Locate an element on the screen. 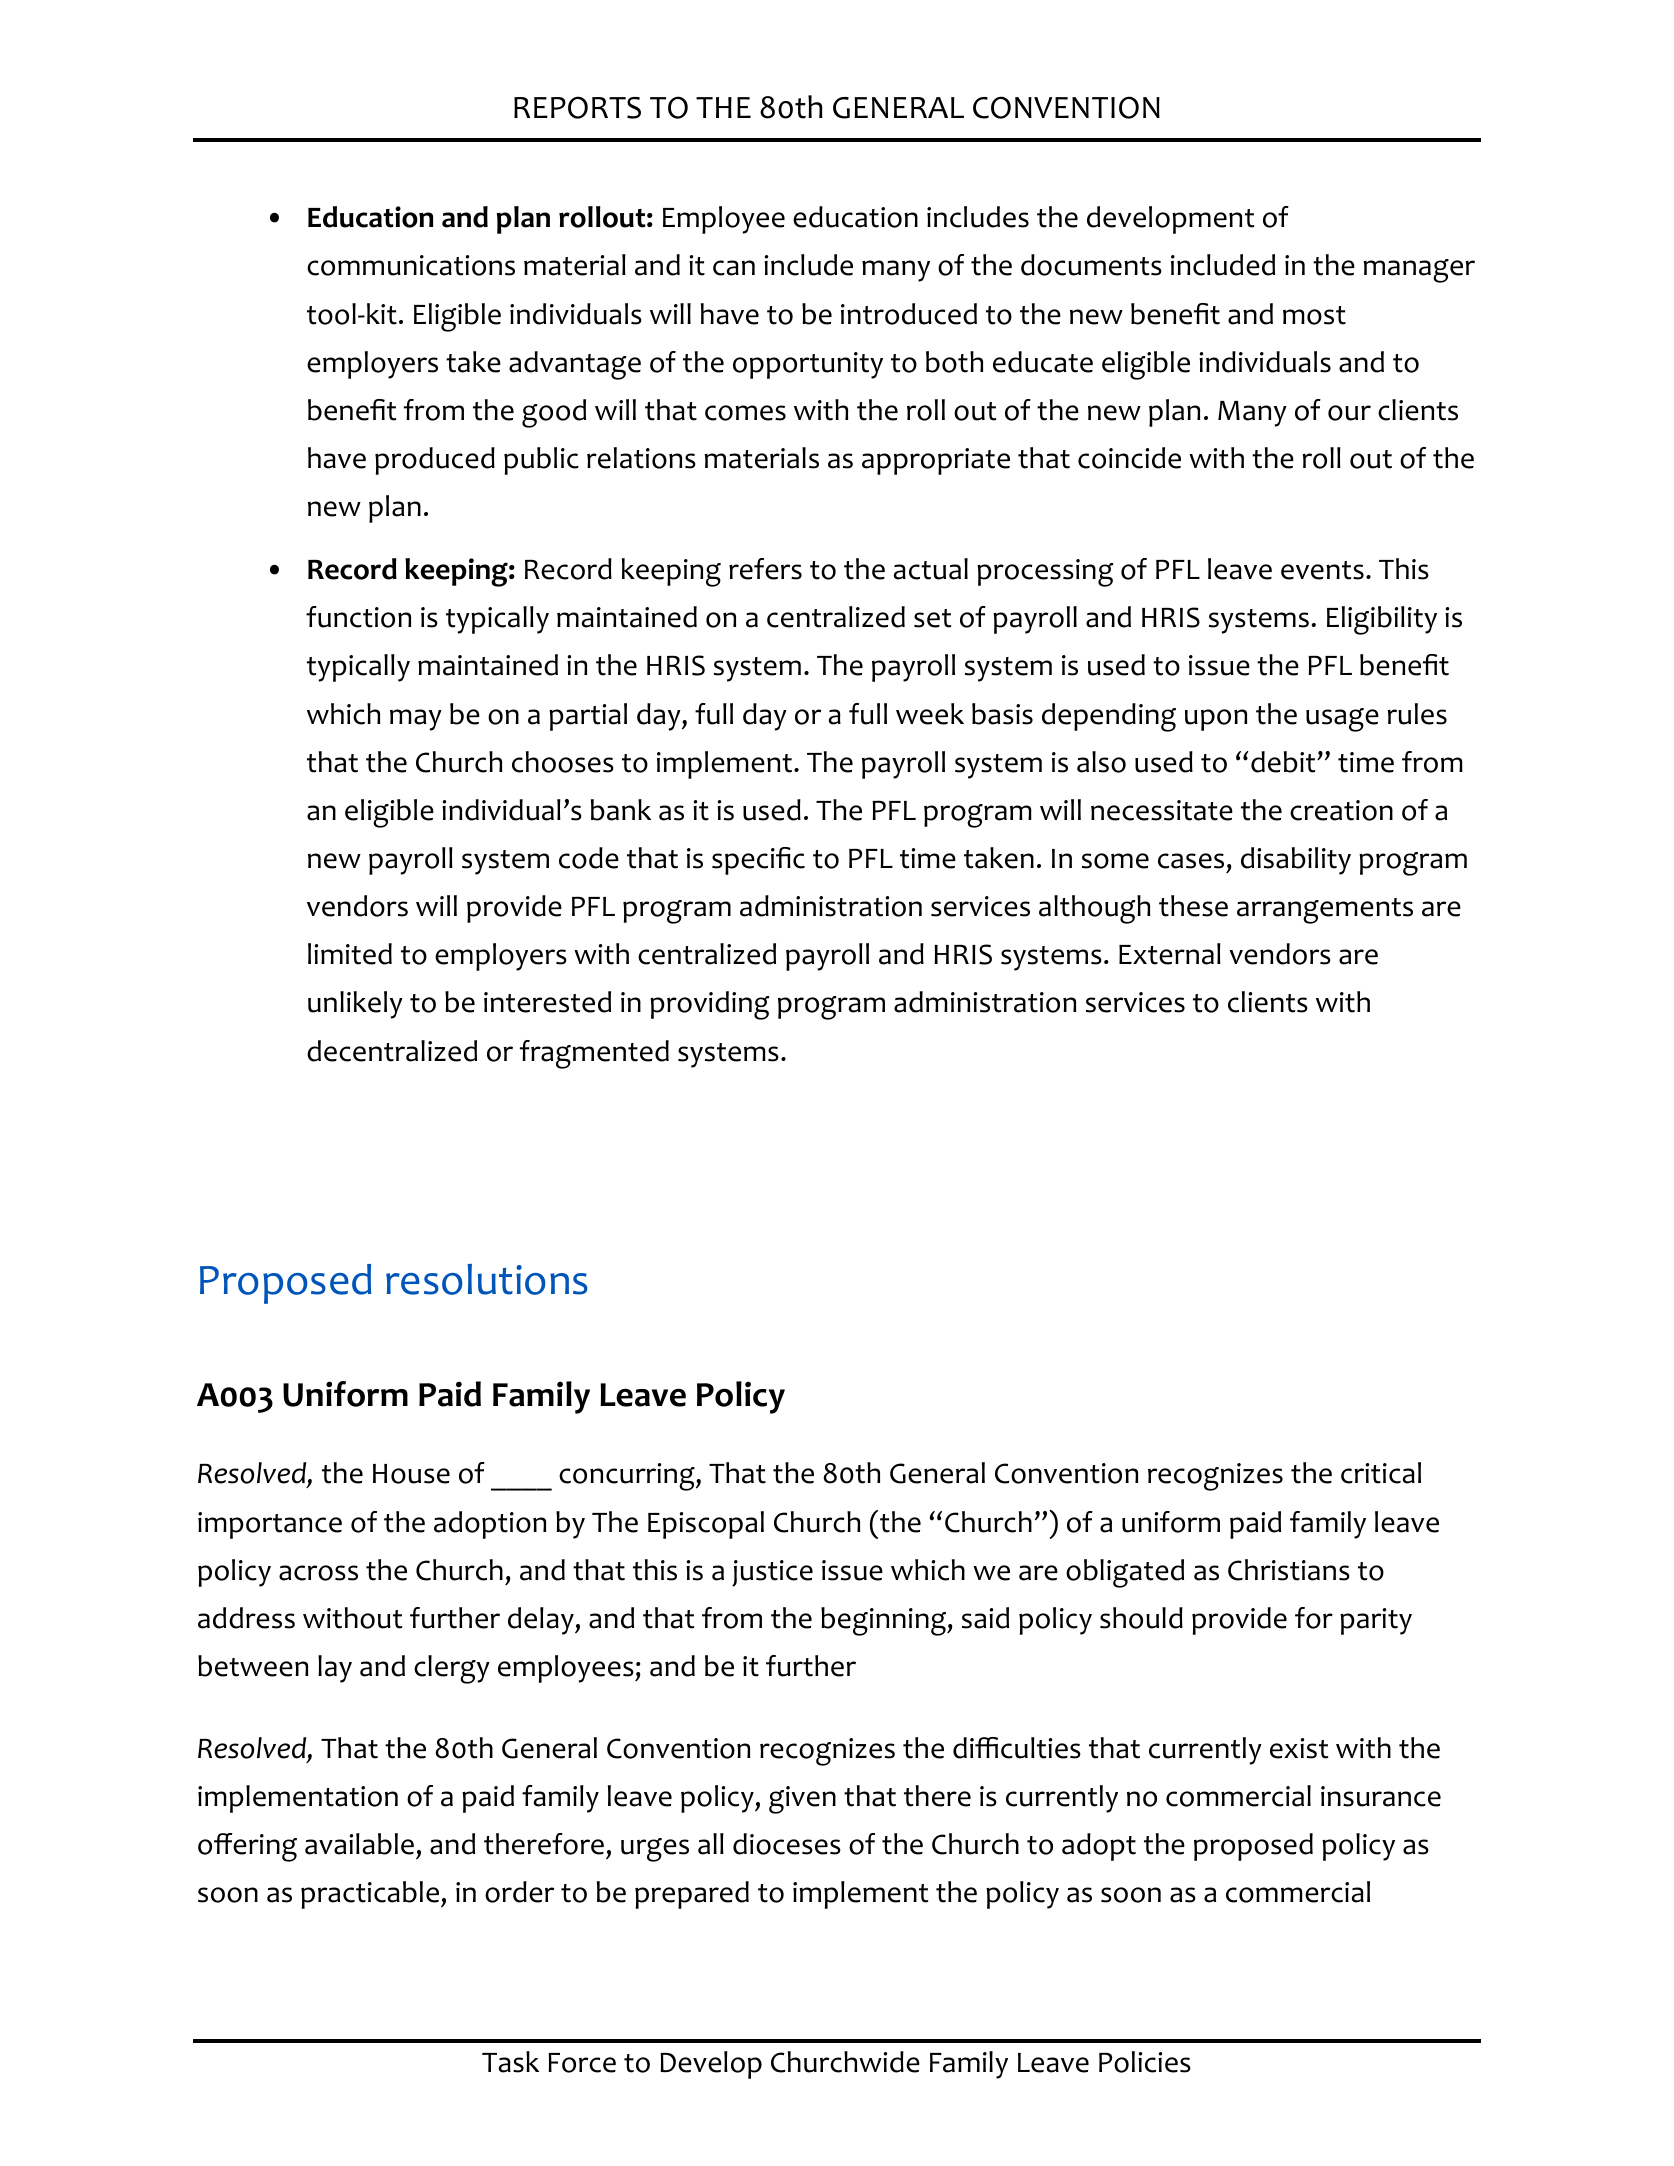 The width and height of the screenshot is (1674, 2166). may is located at coordinates (416, 720).
